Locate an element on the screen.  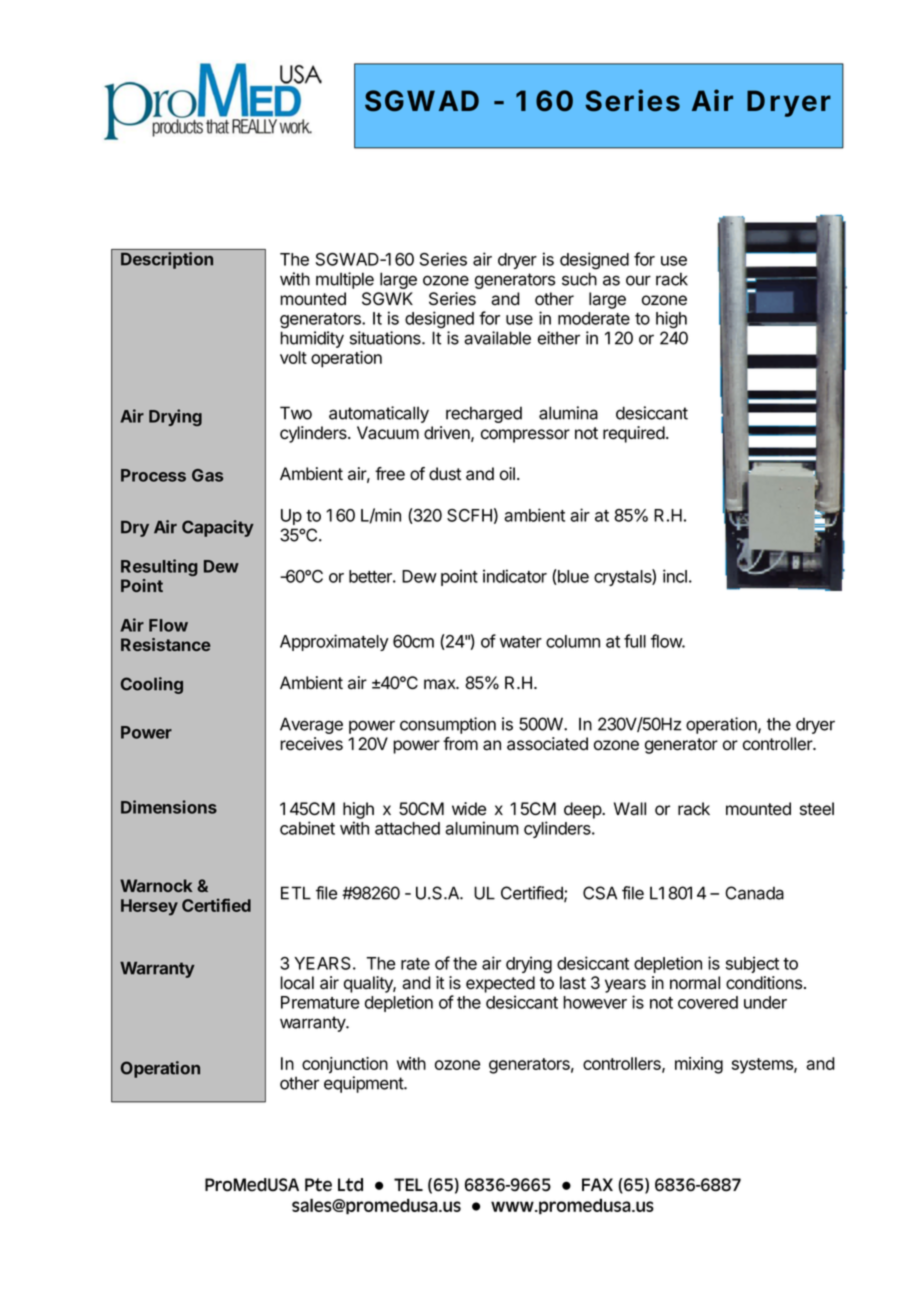
mixing is located at coordinates (699, 1065).
